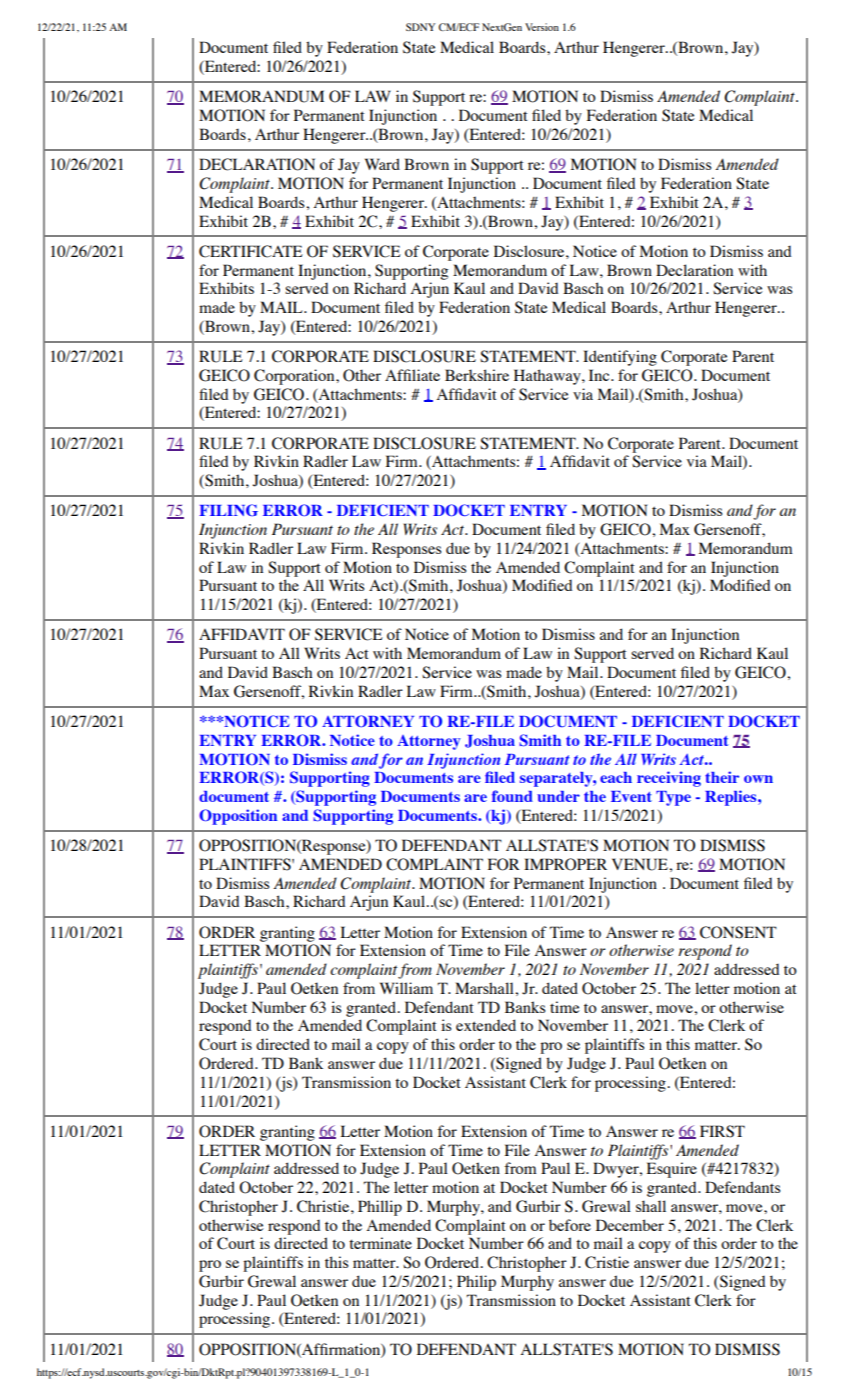  Describe the element at coordinates (630, 1225) in the screenshot. I see `December` at that location.
